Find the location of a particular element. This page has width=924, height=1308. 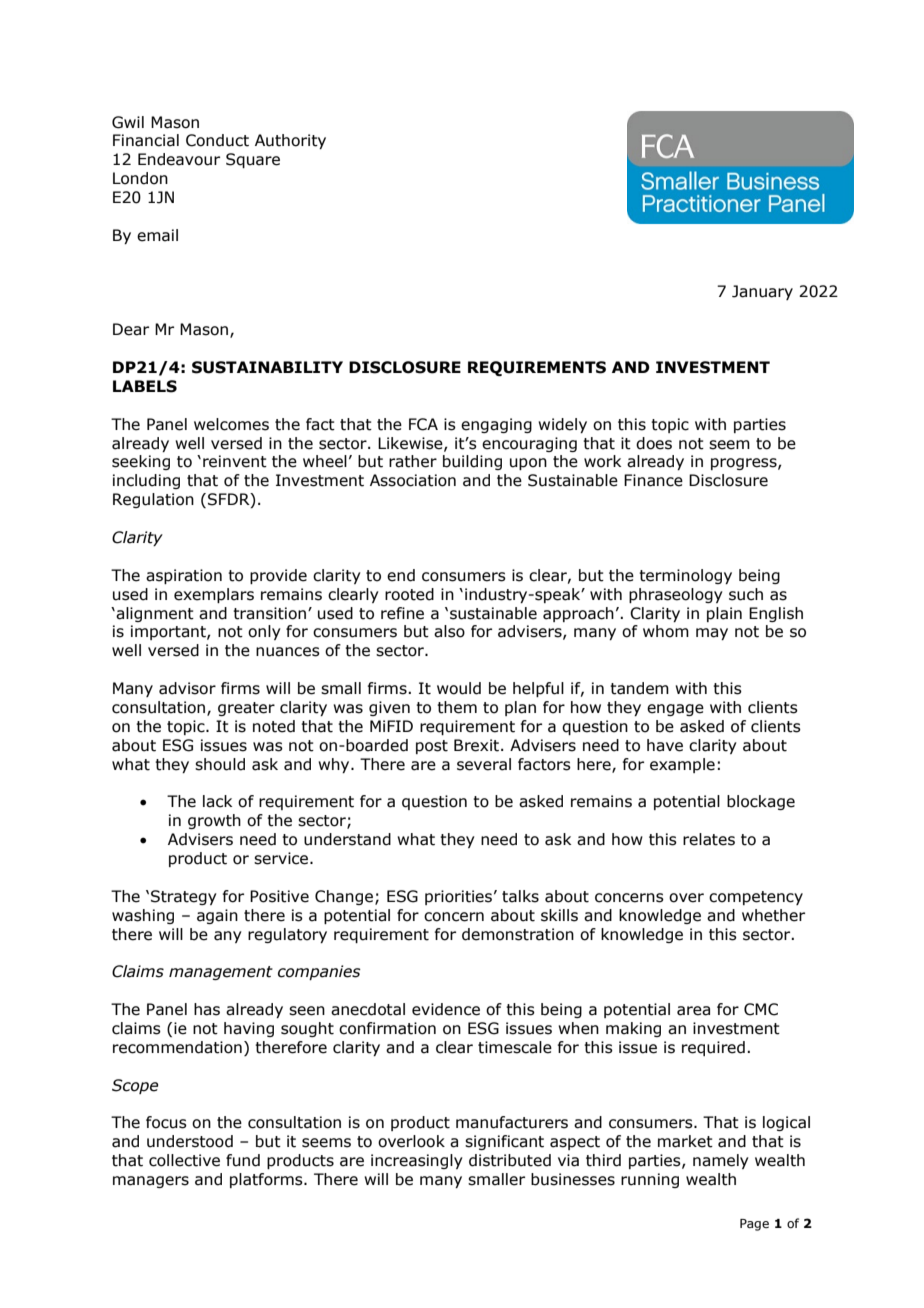

talks is located at coordinates (520, 896).
